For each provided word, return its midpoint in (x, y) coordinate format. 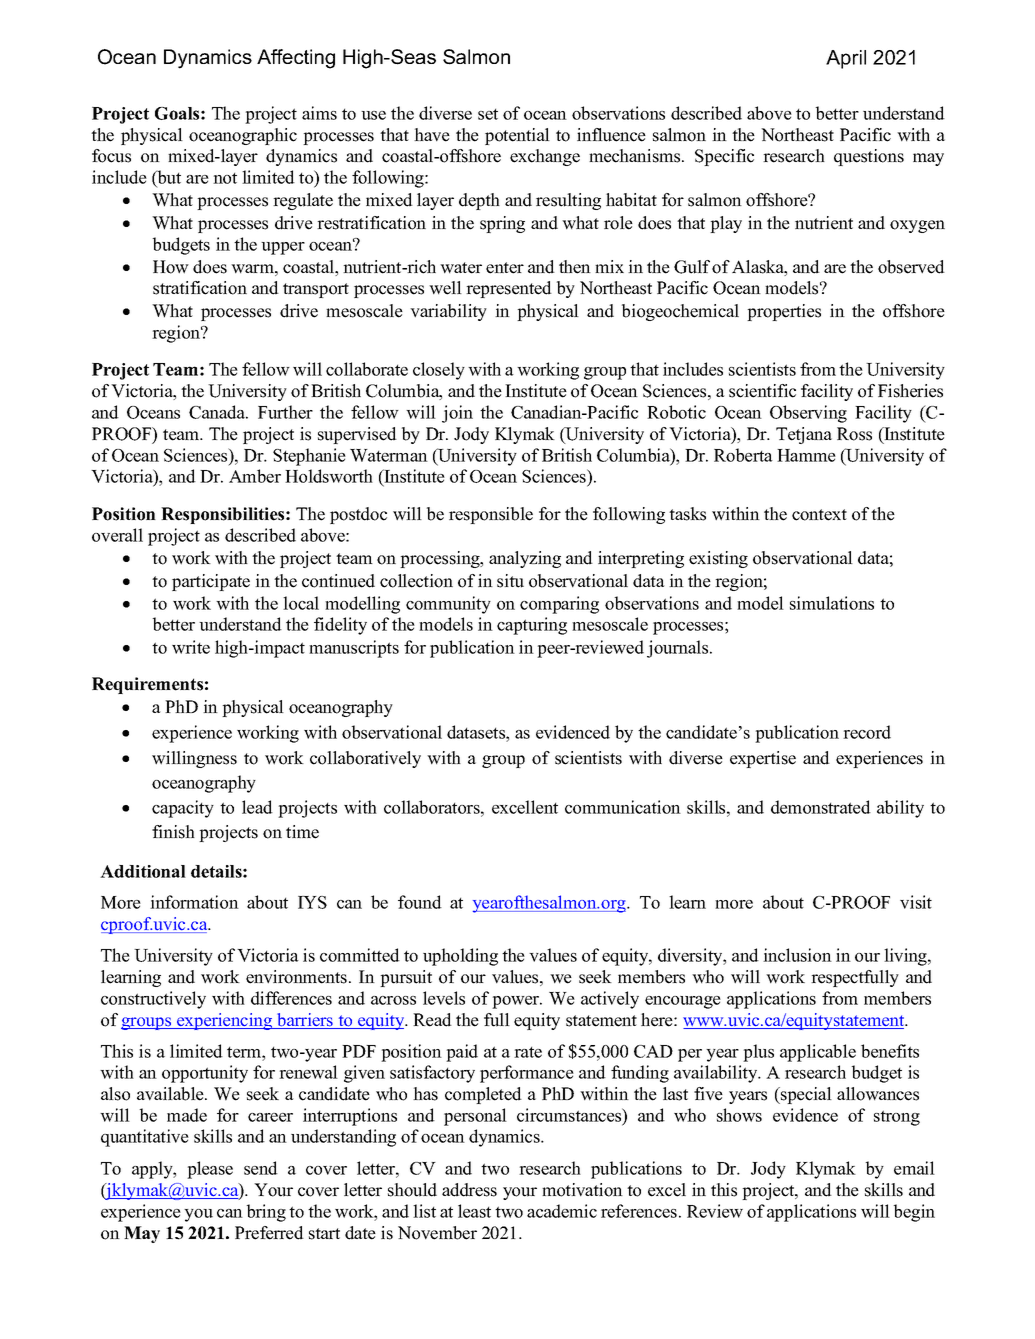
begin (914, 1213)
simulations (832, 603)
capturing (532, 626)
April (846, 59)
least (474, 1211)
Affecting (296, 59)
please (210, 1170)
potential (517, 136)
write (191, 647)
